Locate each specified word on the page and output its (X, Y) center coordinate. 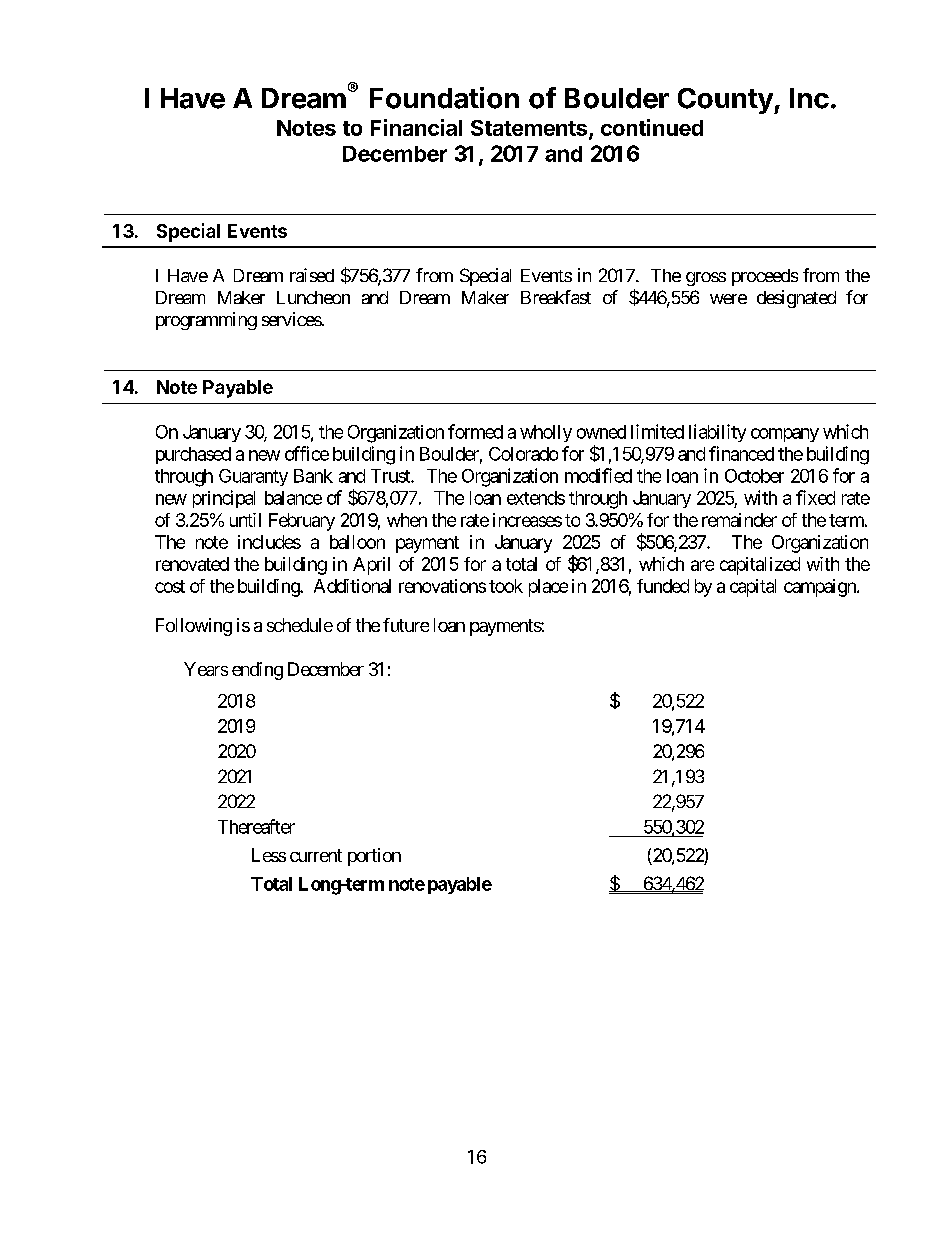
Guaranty (253, 477)
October (754, 476)
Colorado (523, 454)
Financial (416, 127)
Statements (529, 128)
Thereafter (256, 826)
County (726, 101)
